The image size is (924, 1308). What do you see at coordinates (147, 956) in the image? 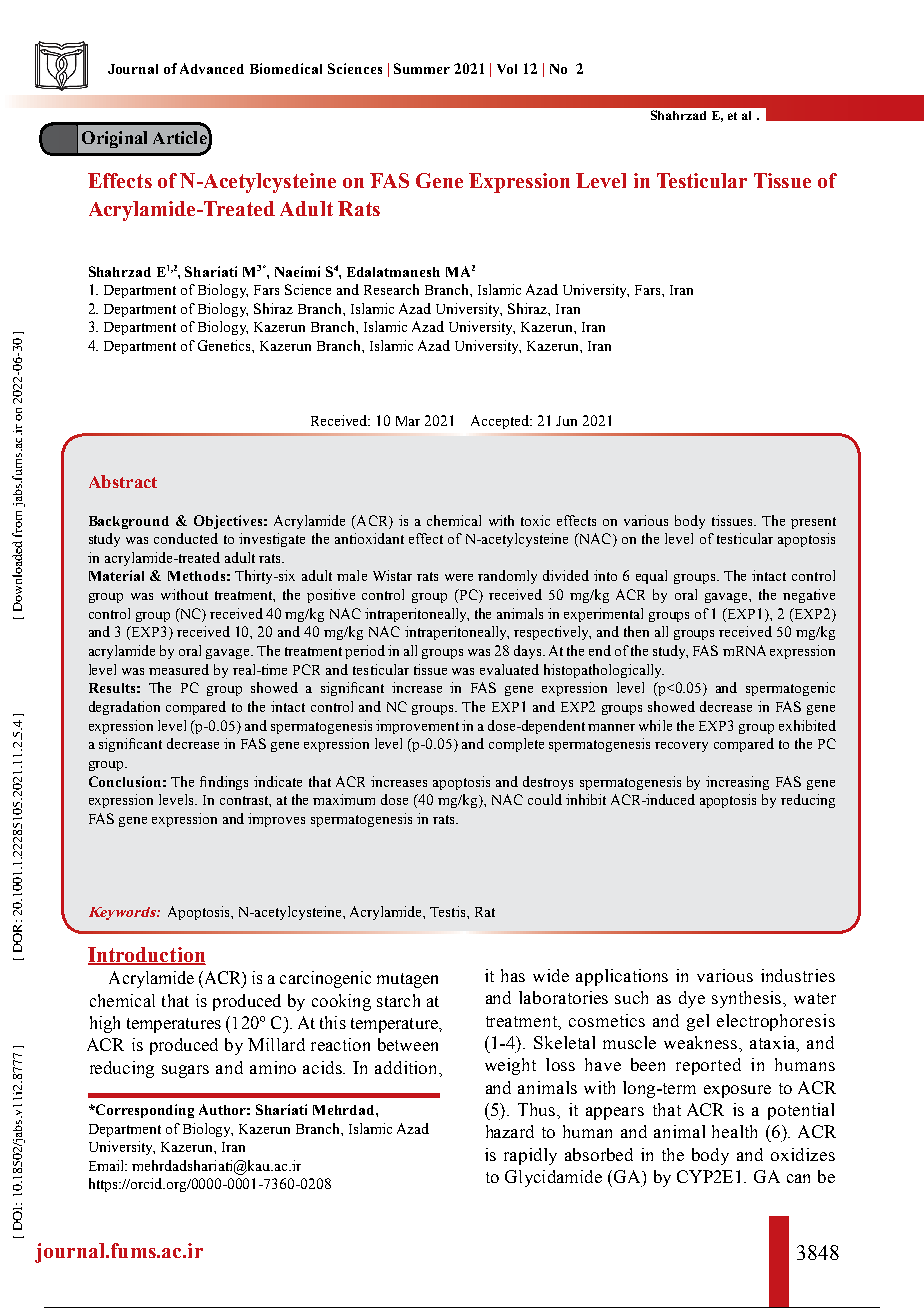
I see `Introduction` at bounding box center [147, 956].
